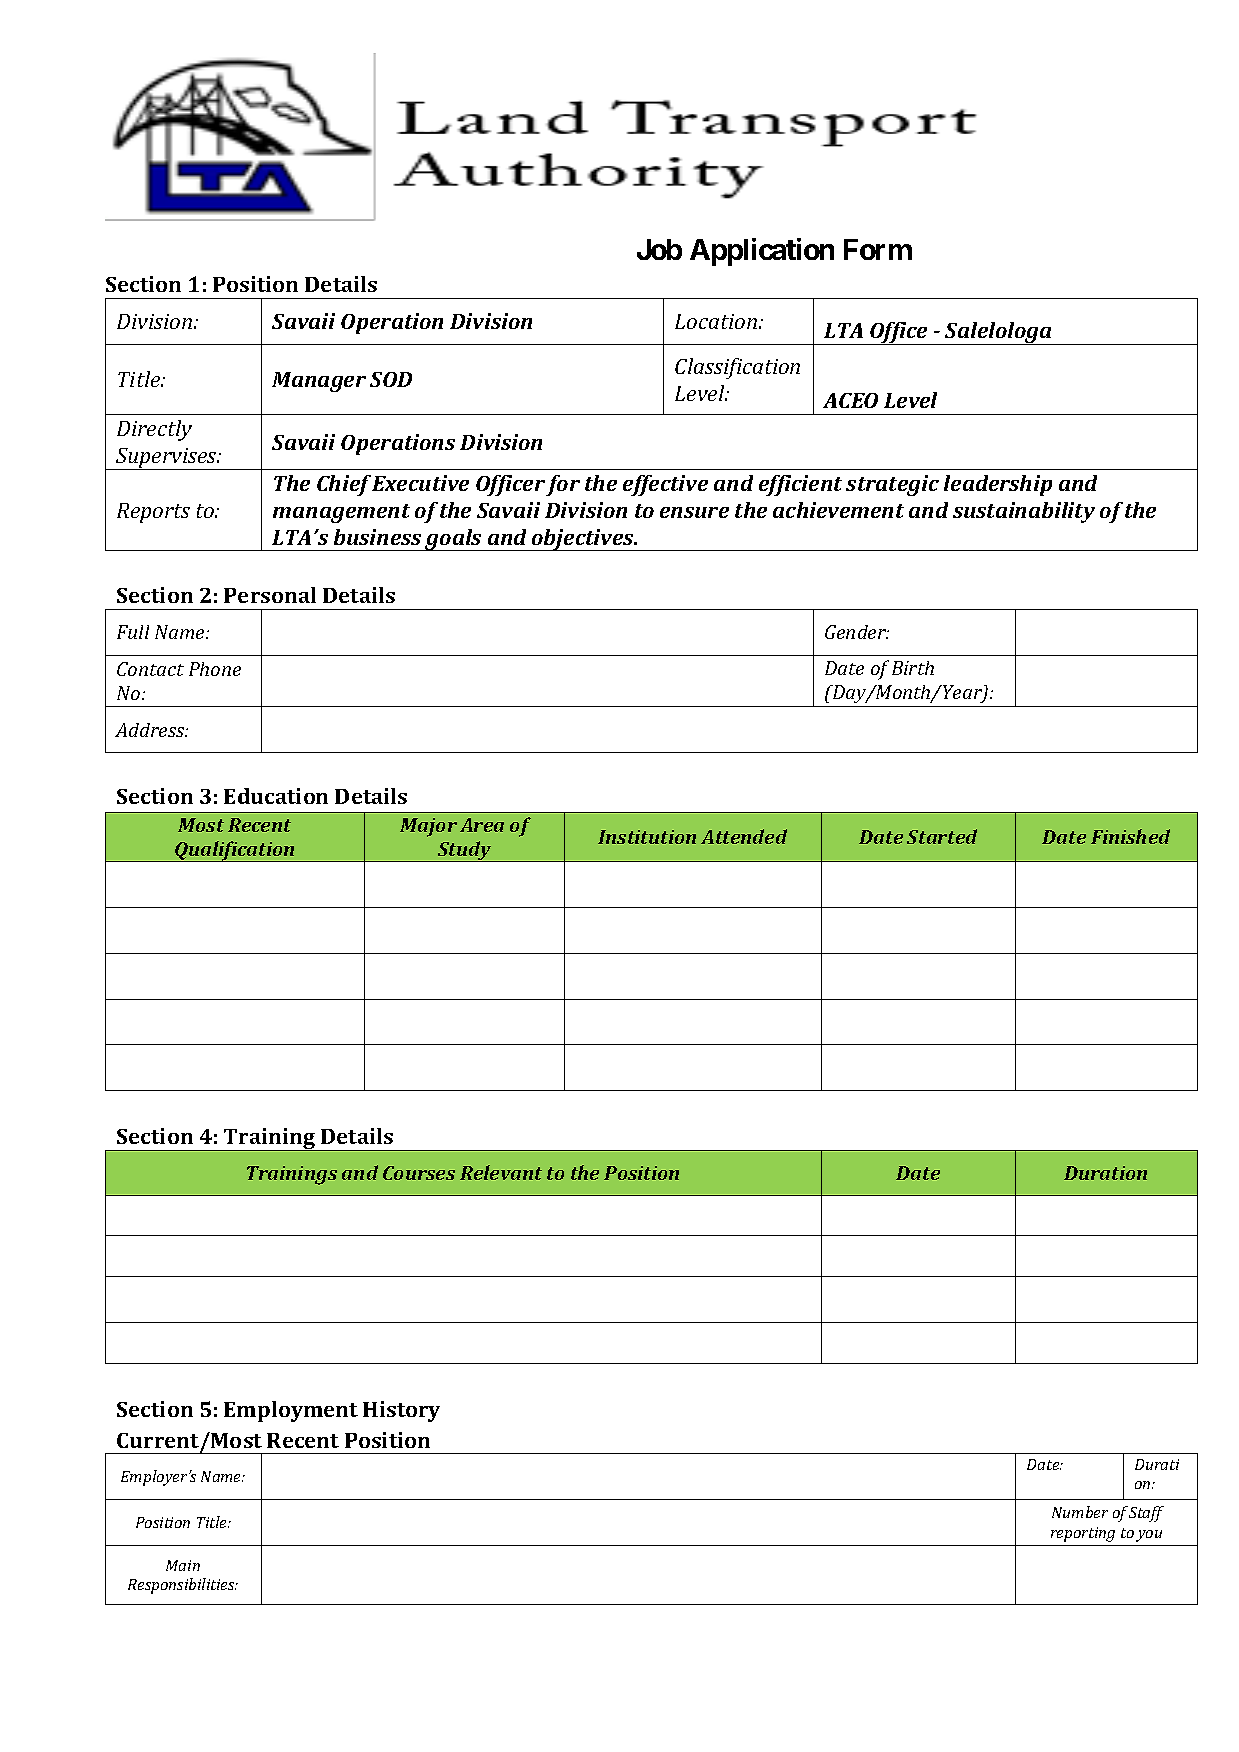 The image size is (1239, 1752). Describe the element at coordinates (319, 382) in the screenshot. I see `Manager` at that location.
